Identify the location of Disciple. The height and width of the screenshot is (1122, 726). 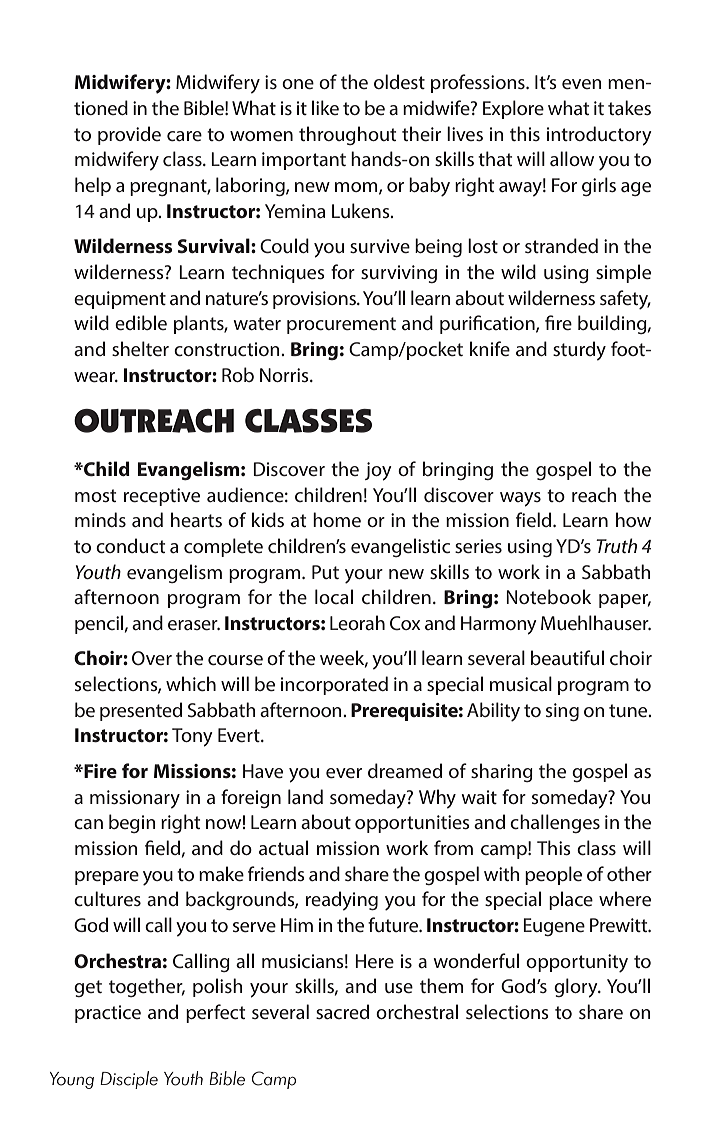
(129, 1080).
